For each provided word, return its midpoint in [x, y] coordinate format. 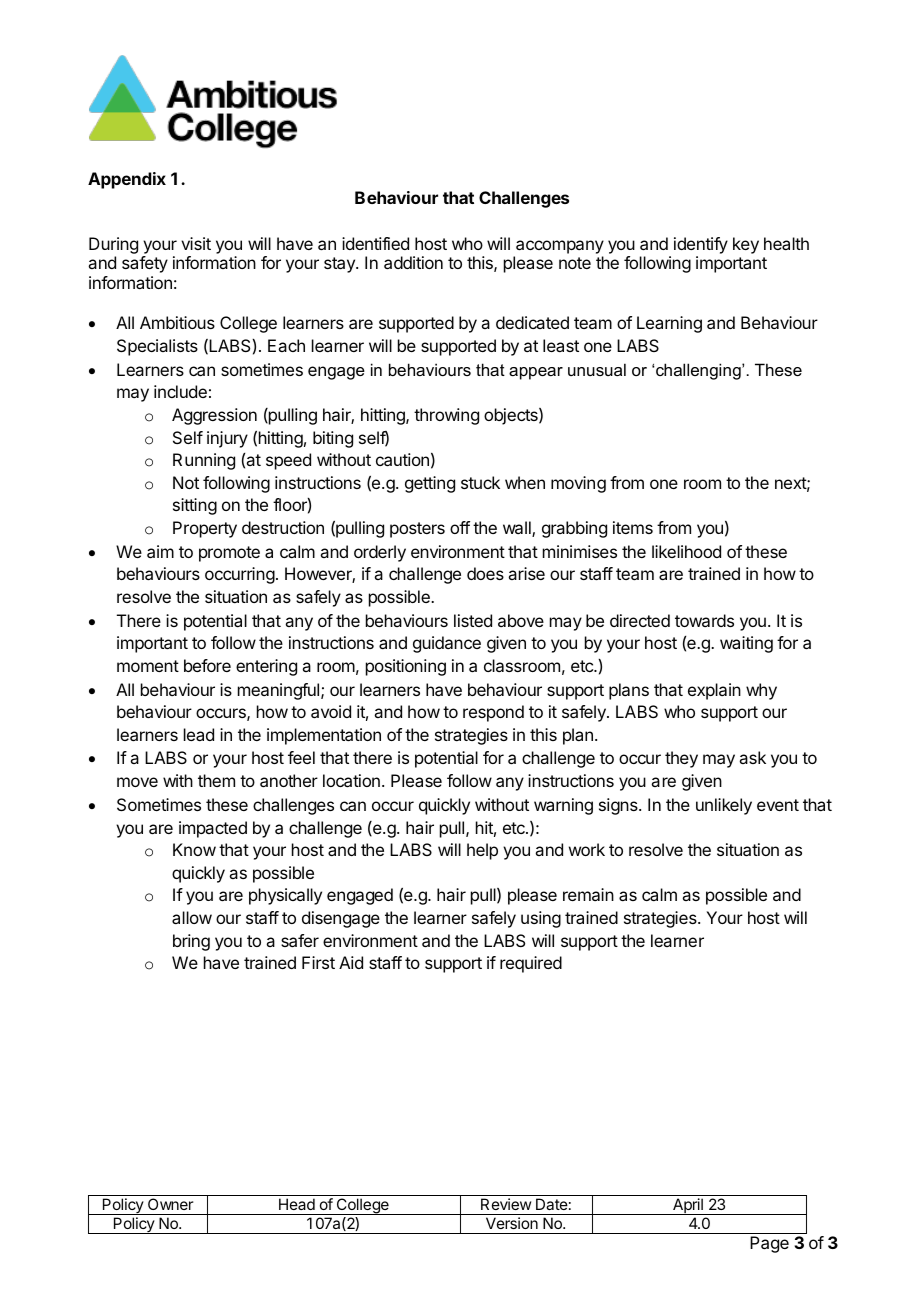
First [318, 962]
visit [196, 243]
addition [413, 262]
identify [701, 245]
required [531, 964]
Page [769, 1244]
